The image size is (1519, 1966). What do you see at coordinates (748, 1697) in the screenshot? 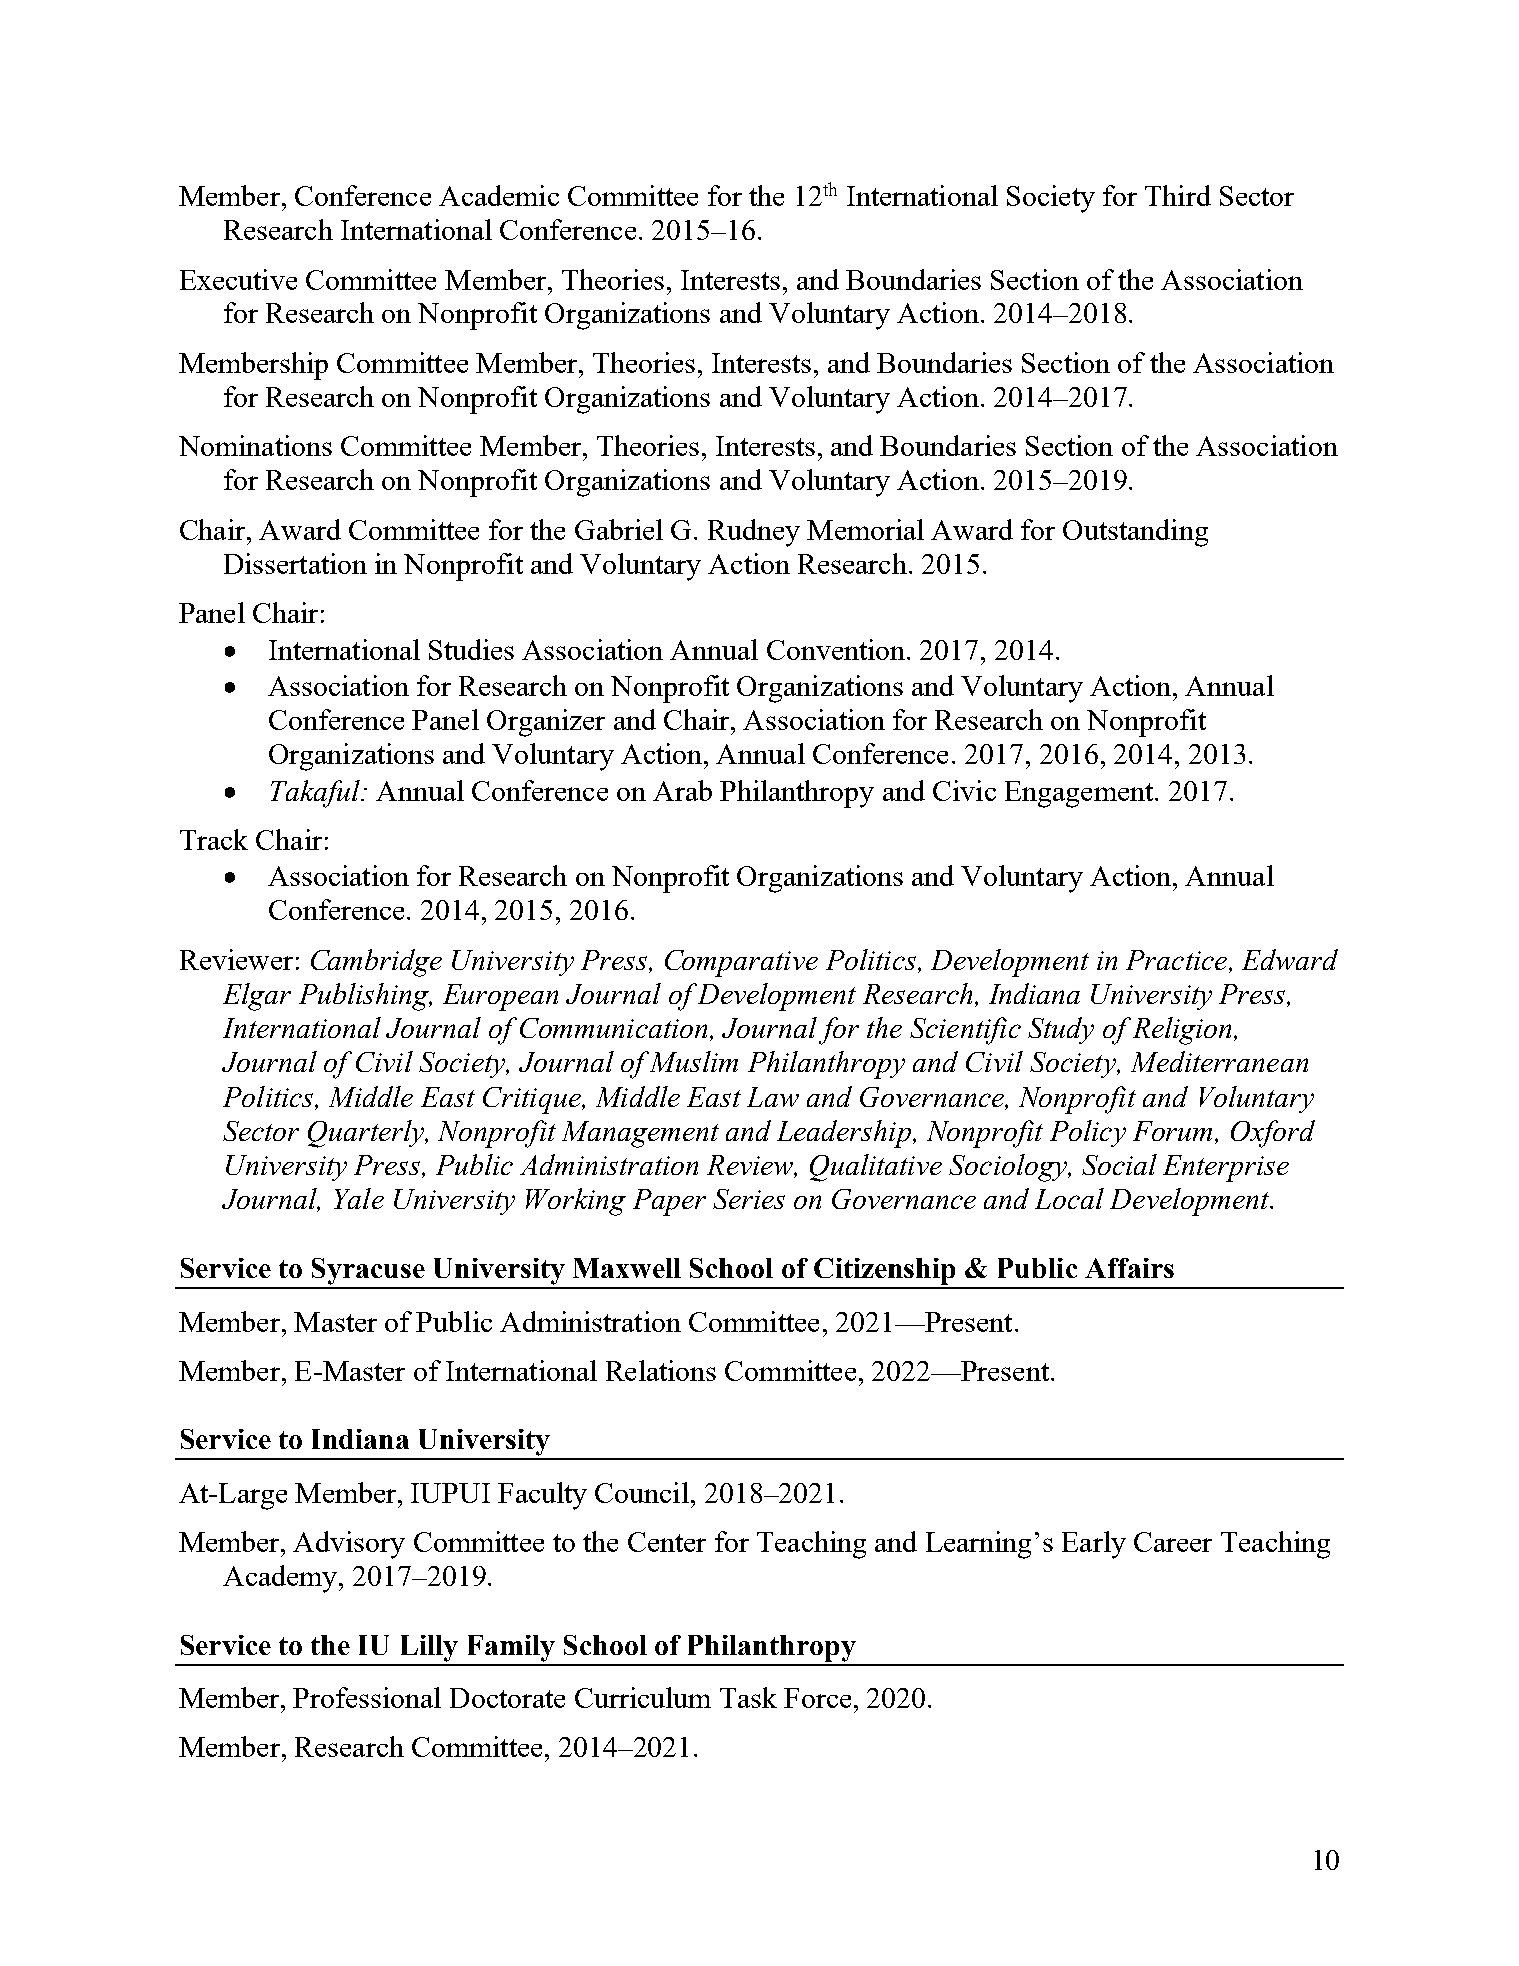
I see `Task` at bounding box center [748, 1697].
